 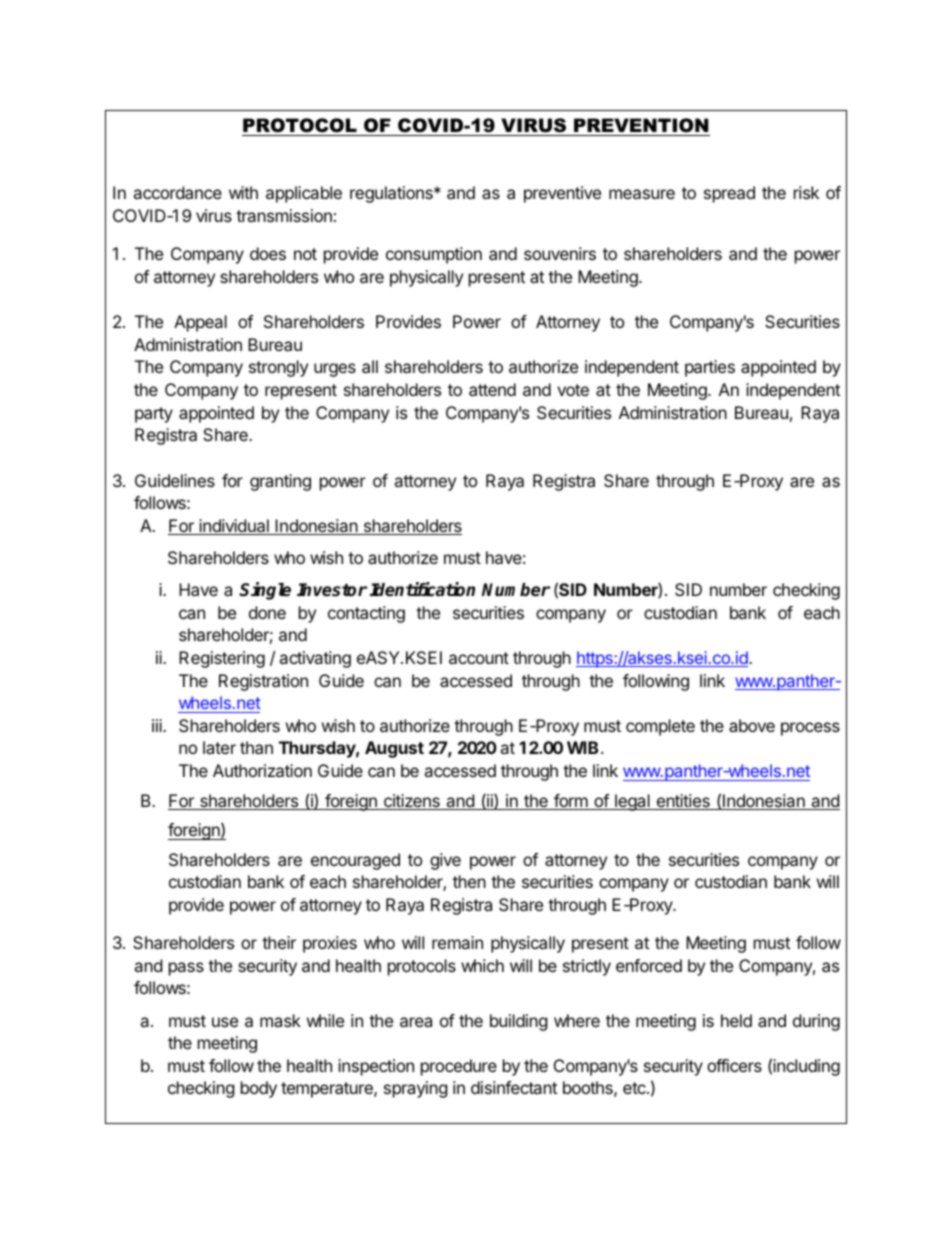 I want to click on Single, so click(x=265, y=591).
